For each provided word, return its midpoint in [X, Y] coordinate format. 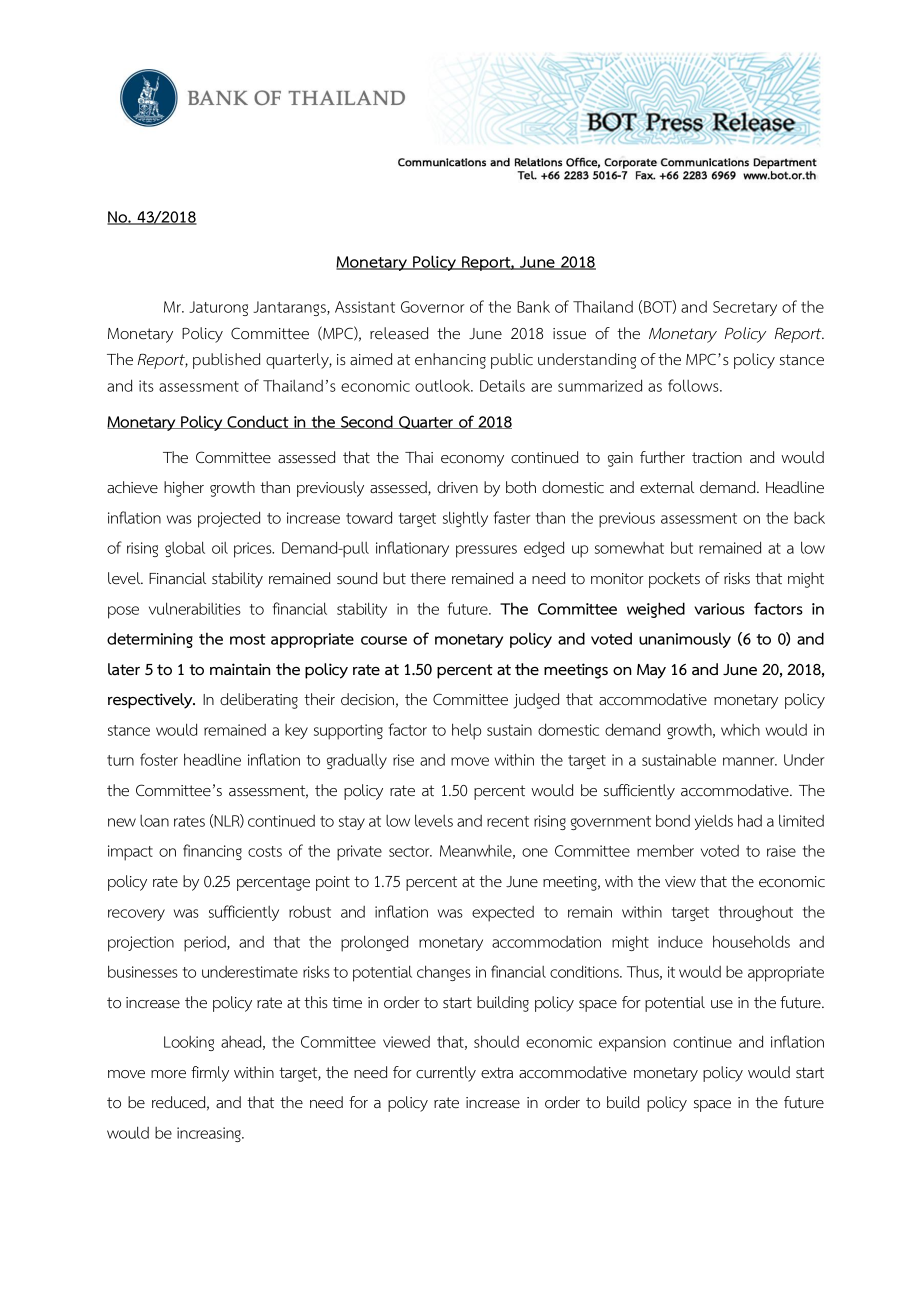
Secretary [745, 308]
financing [212, 852]
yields [714, 822]
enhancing [450, 361]
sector [410, 851]
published [226, 361]
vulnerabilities [195, 608]
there [428, 578]
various [719, 609]
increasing [210, 1134]
